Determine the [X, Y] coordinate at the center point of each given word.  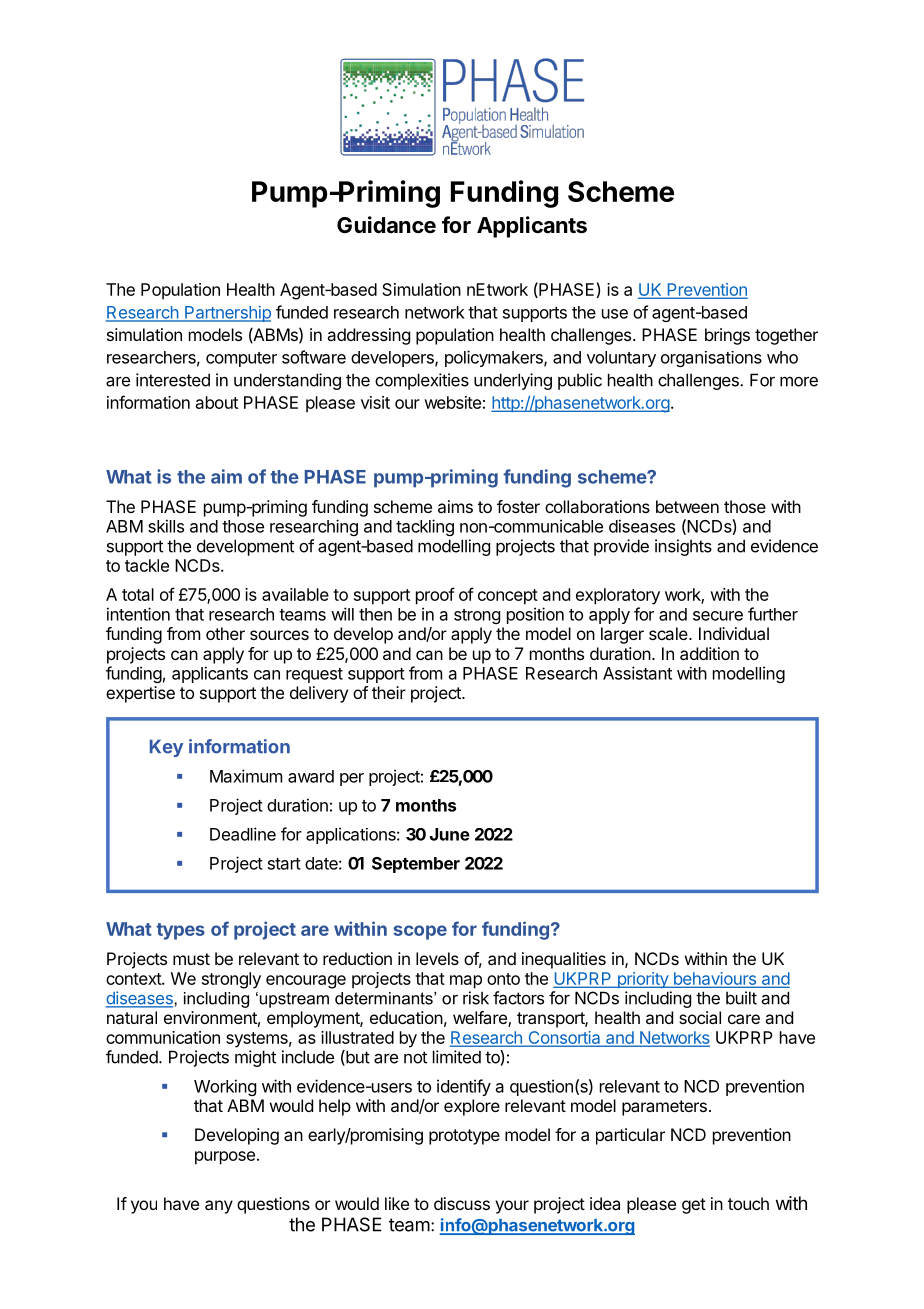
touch [748, 1203]
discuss [462, 1203]
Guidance [386, 225]
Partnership [227, 314]
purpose [225, 1158]
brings [727, 336]
